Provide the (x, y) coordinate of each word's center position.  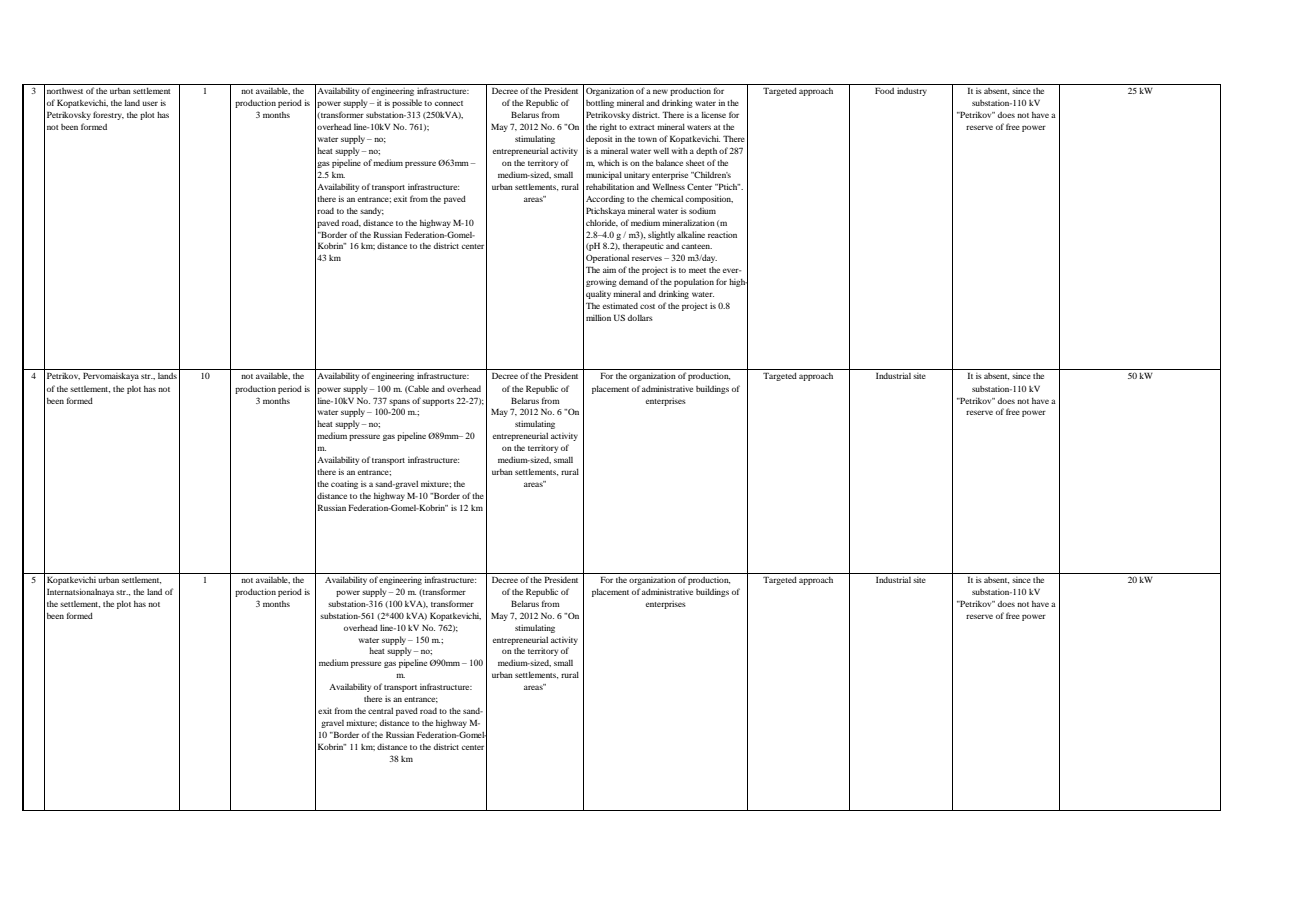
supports (438, 402)
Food (884, 90)
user (150, 103)
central (380, 710)
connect (449, 103)
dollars (640, 317)
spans (399, 402)
